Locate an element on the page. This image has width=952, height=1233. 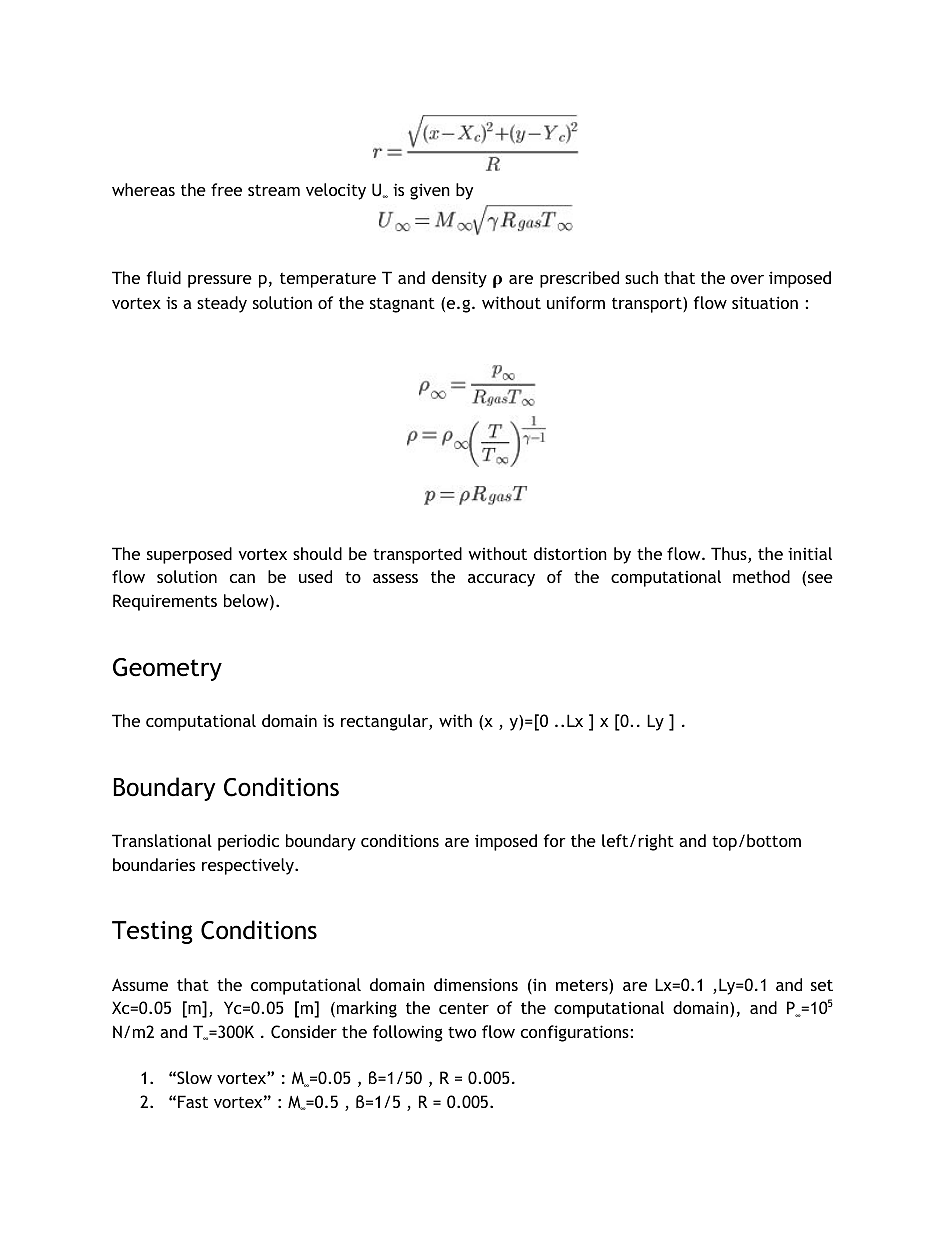
free is located at coordinates (226, 189).
